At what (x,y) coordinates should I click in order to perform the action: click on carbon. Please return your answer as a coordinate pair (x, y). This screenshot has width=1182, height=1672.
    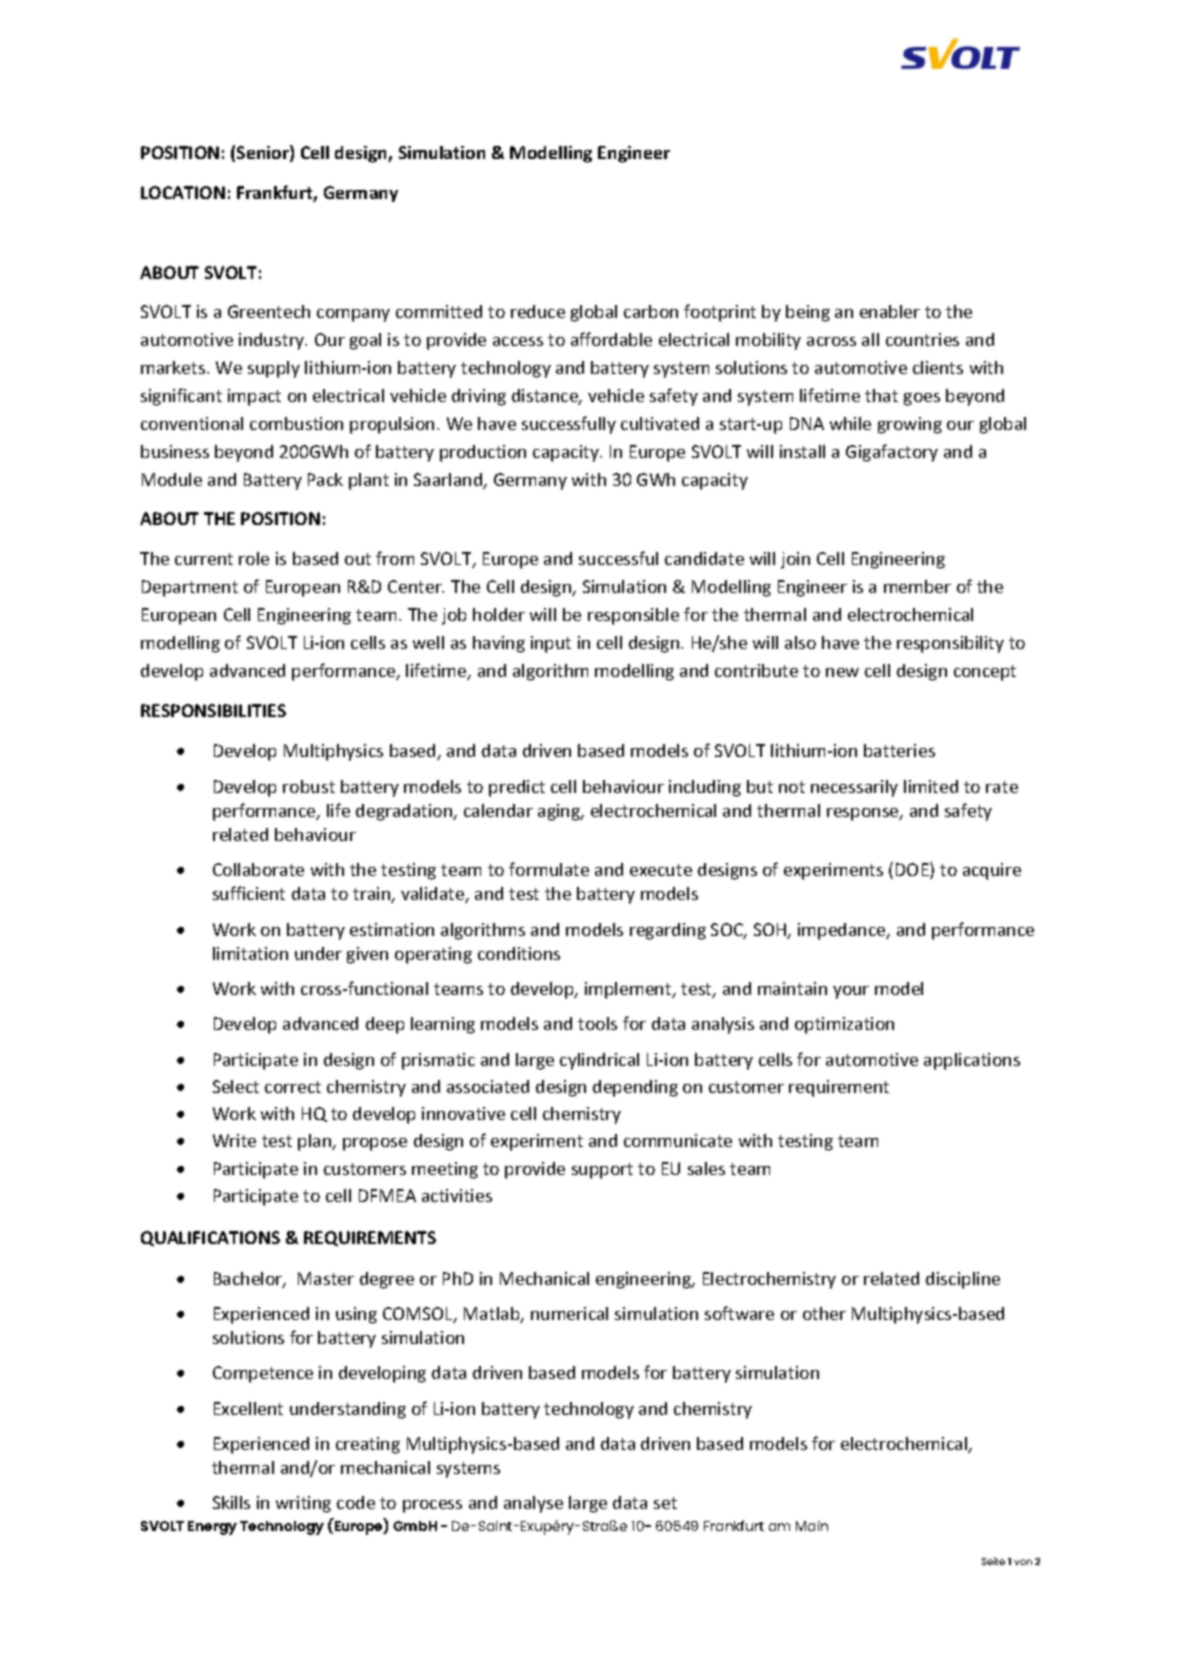
    Looking at the image, I should click on (651, 311).
